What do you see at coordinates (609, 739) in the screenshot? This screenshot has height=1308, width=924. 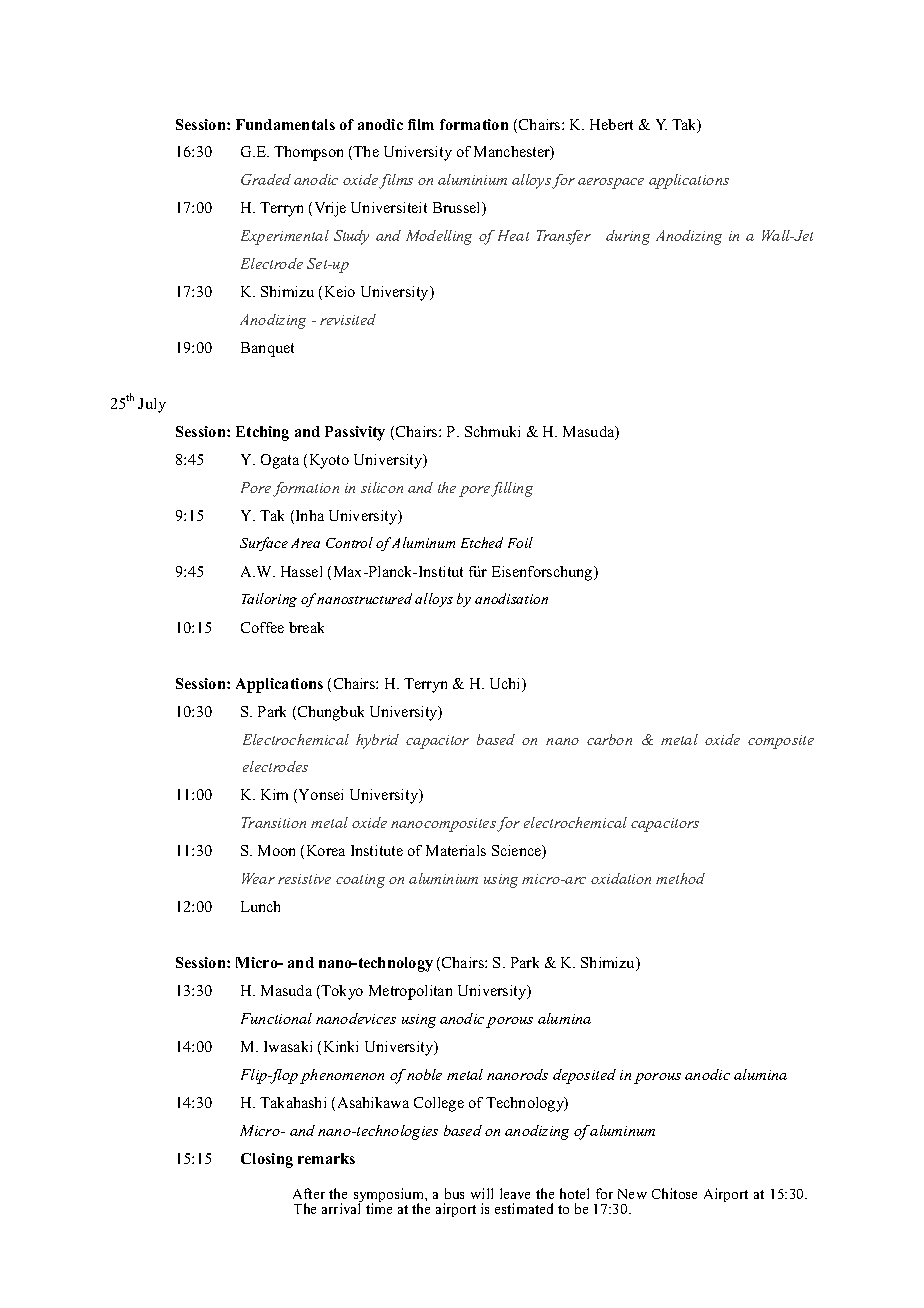 I see `carbon` at bounding box center [609, 739].
